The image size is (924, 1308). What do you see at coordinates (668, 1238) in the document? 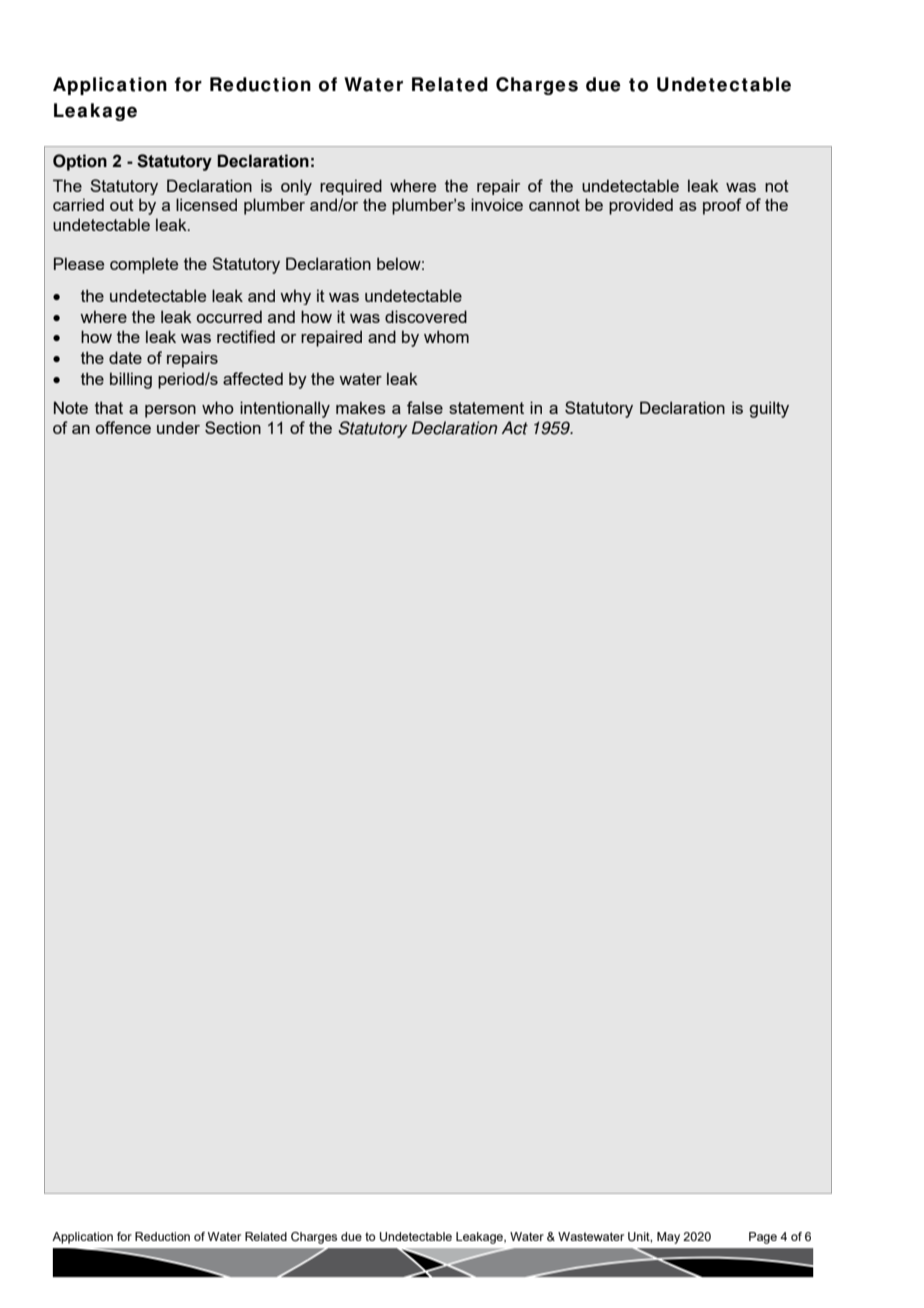
I see `May` at bounding box center [668, 1238].
